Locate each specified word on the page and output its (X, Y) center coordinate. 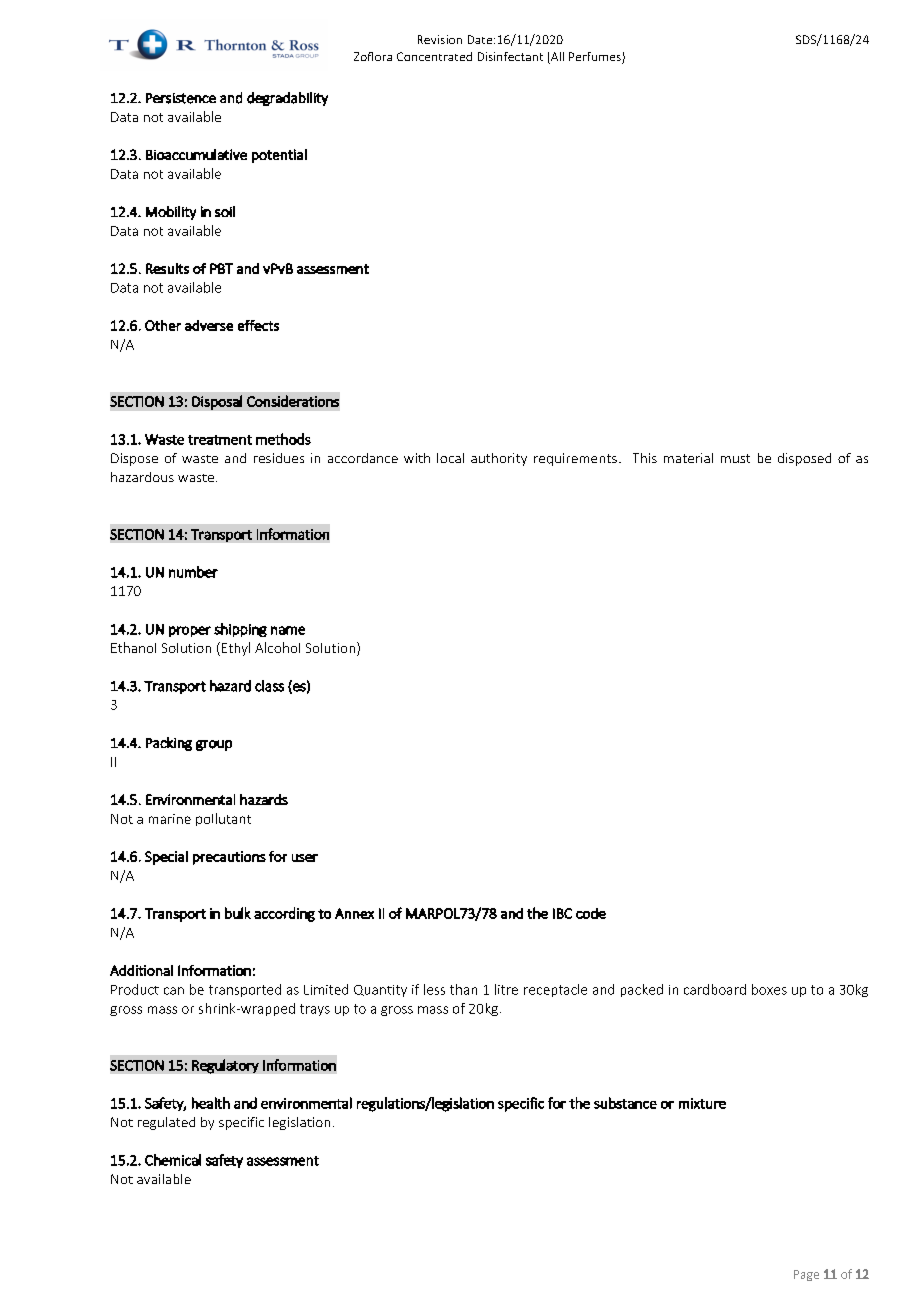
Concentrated (434, 56)
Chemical (173, 1160)
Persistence (181, 98)
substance (625, 1103)
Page (806, 1275)
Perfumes (596, 58)
